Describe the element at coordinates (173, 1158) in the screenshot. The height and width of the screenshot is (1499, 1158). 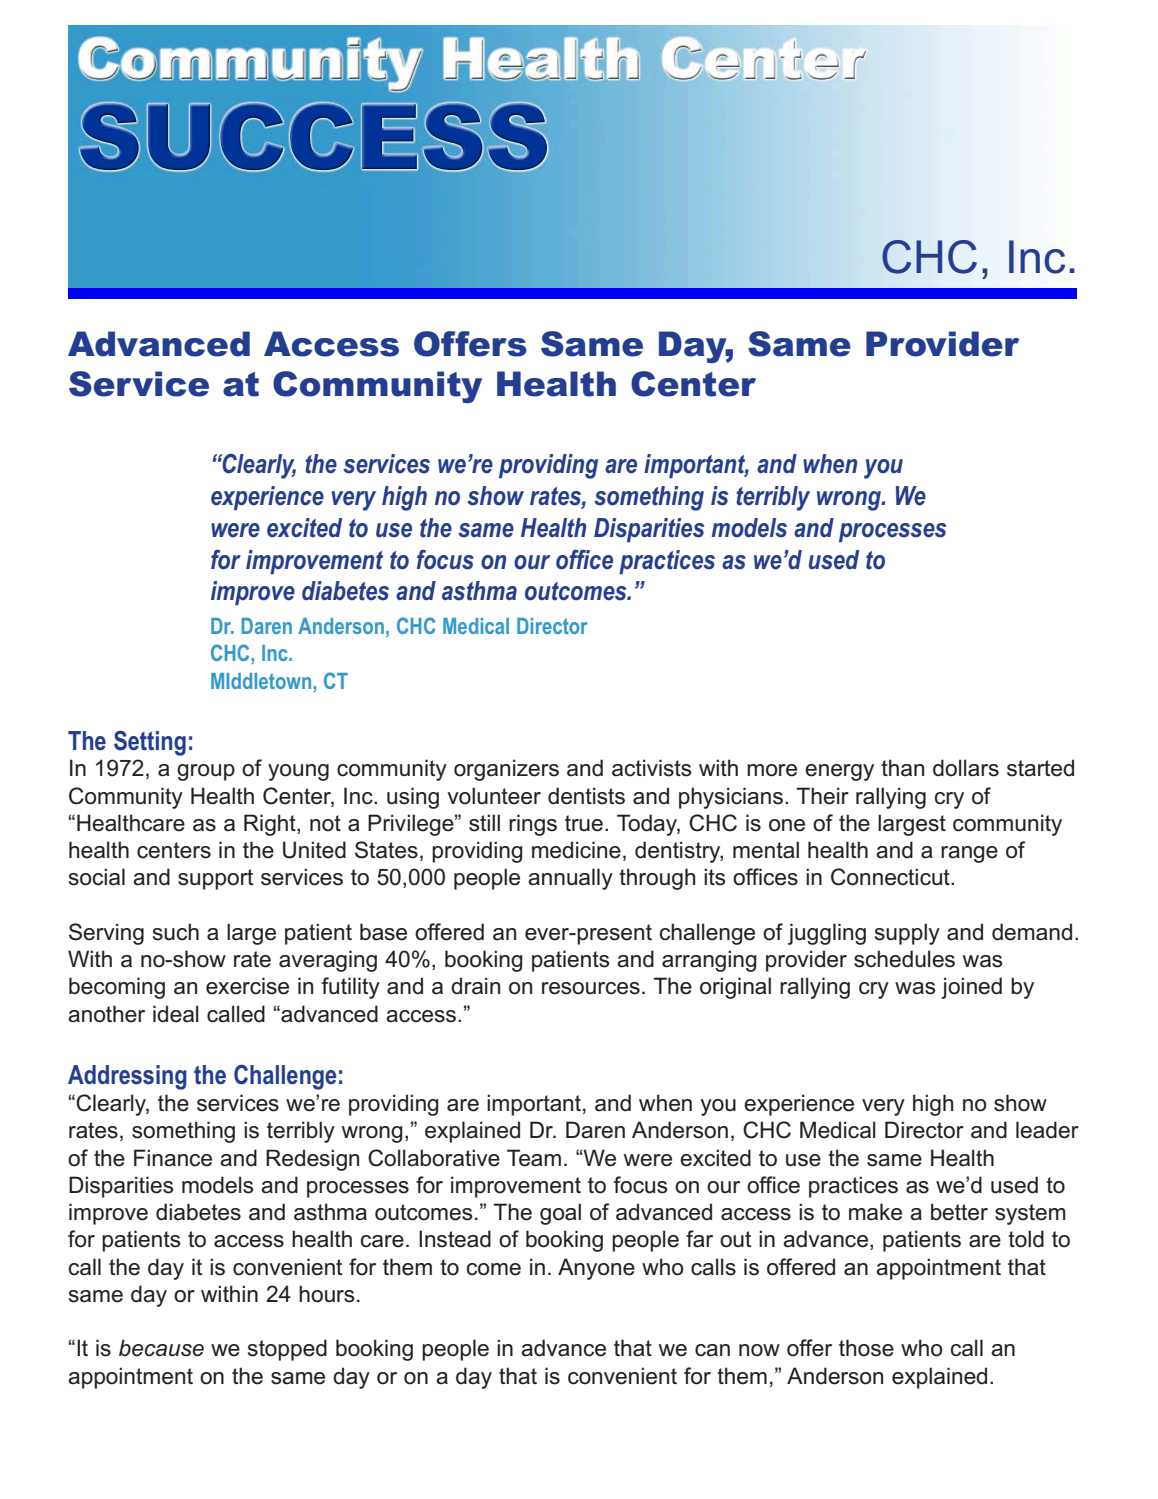
I see `Finance` at that location.
